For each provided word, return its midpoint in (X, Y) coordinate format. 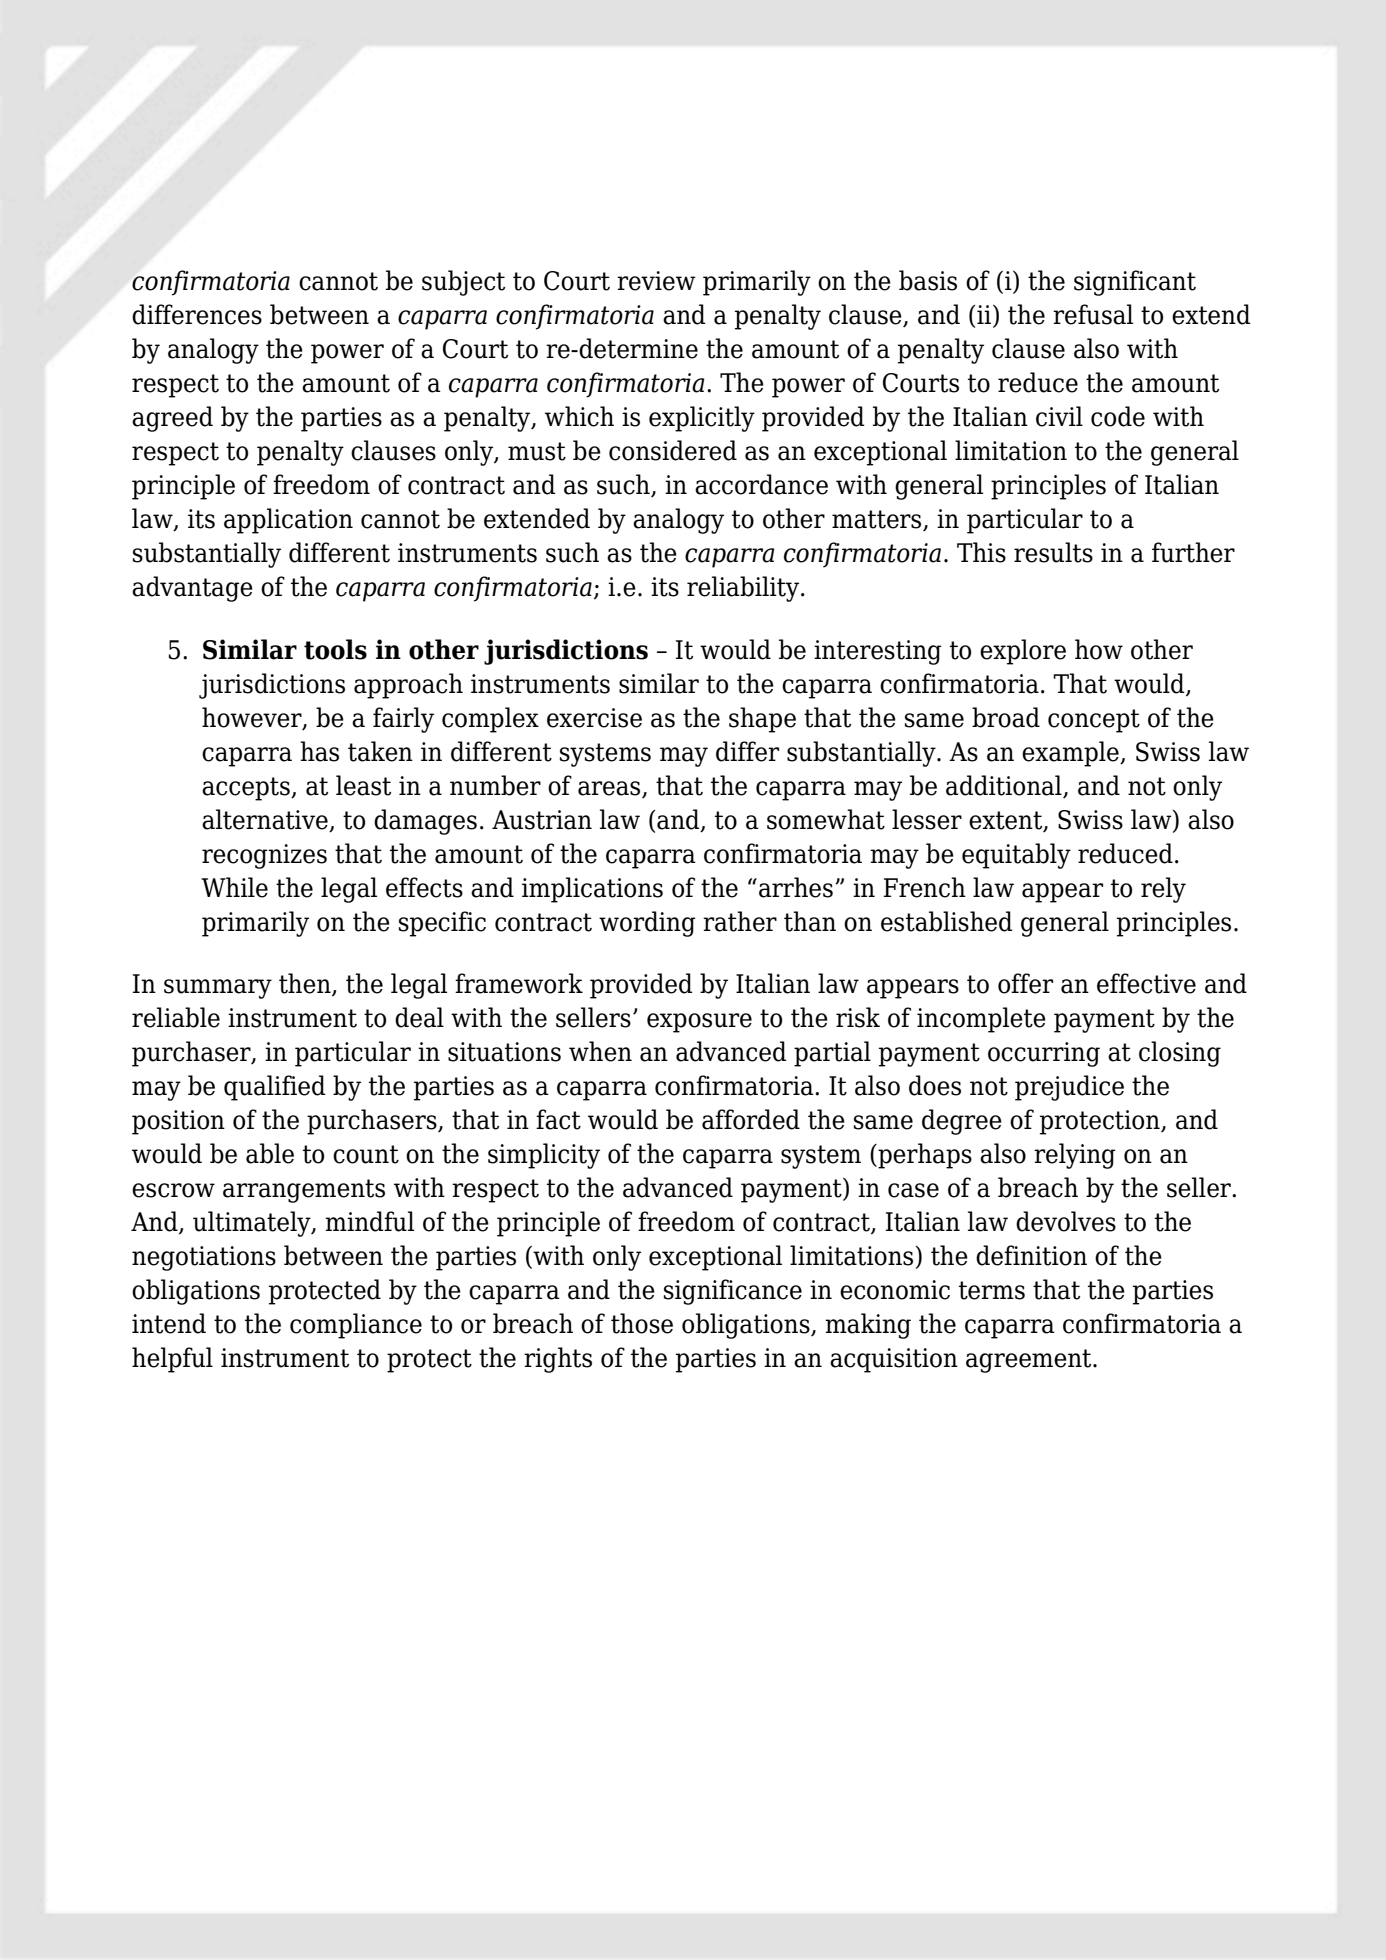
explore (1023, 652)
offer (1025, 983)
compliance (356, 1326)
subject (463, 283)
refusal (1093, 314)
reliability (744, 589)
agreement (1030, 1361)
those (642, 1323)
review (656, 281)
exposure (699, 1023)
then (306, 984)
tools (335, 649)
